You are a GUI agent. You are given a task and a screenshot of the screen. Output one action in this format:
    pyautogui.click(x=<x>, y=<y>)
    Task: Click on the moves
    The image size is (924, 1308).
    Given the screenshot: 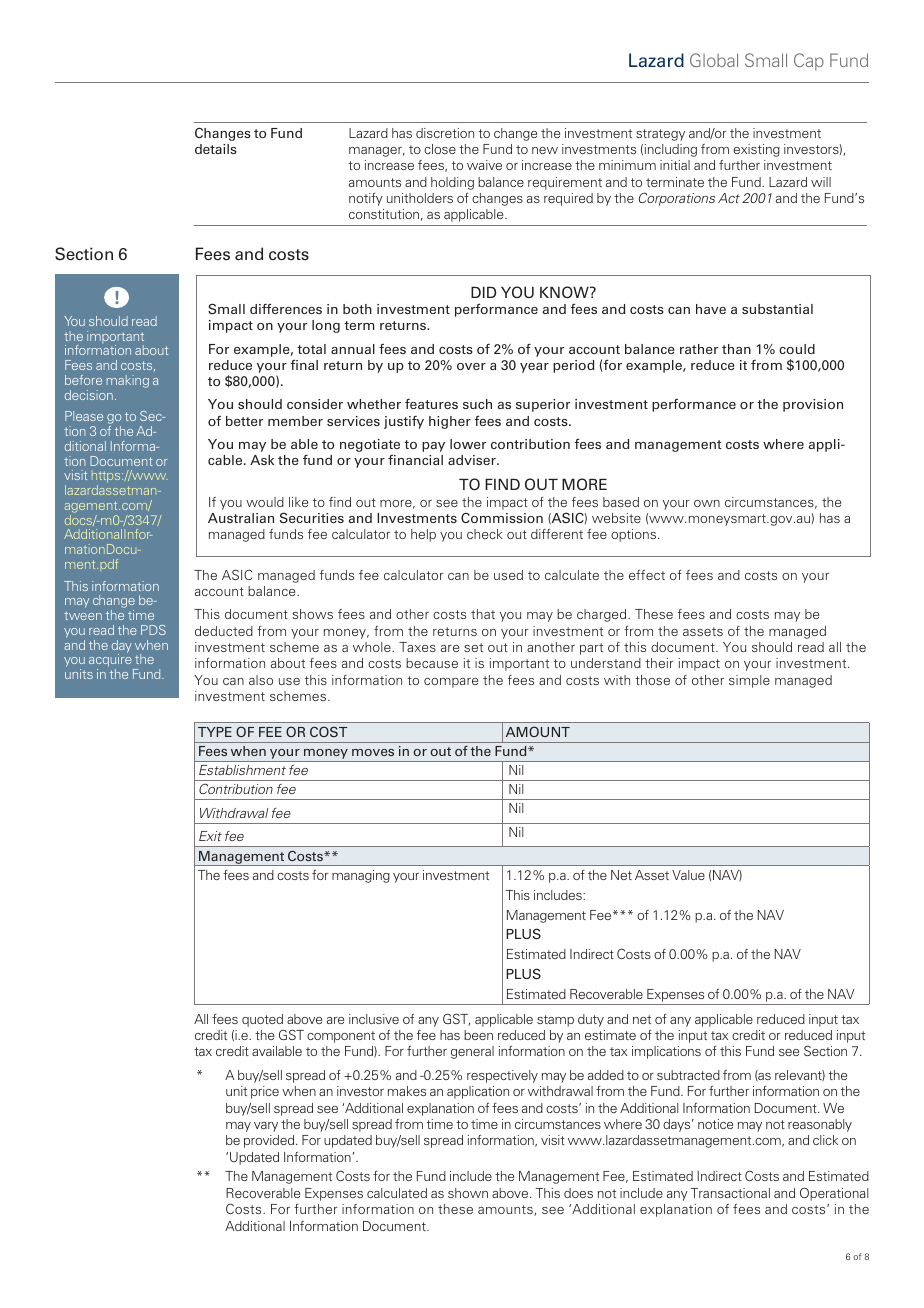 What is the action you would take?
    pyautogui.click(x=373, y=752)
